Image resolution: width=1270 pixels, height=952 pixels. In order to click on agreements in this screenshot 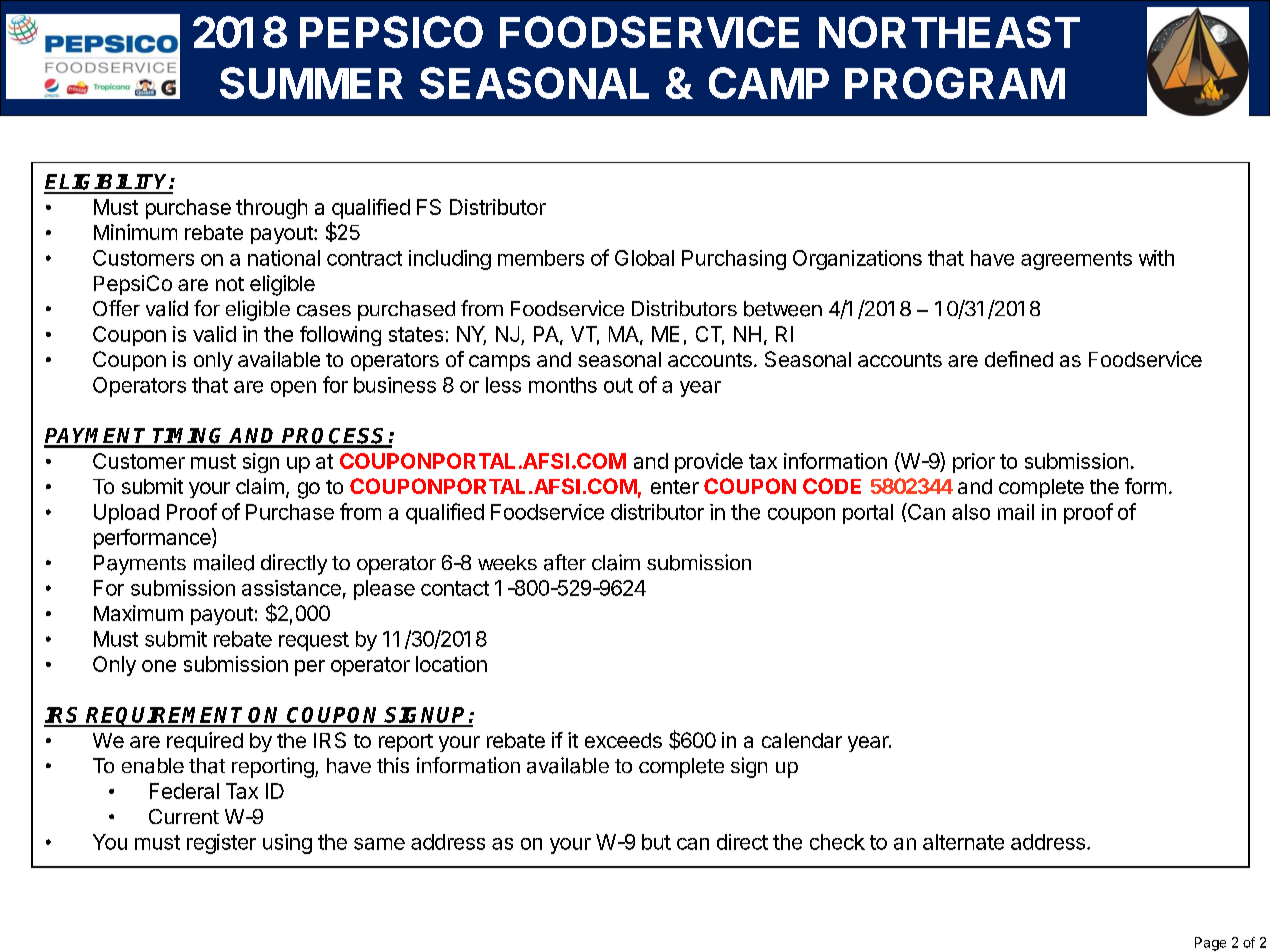, I will do `click(1076, 260)`.
